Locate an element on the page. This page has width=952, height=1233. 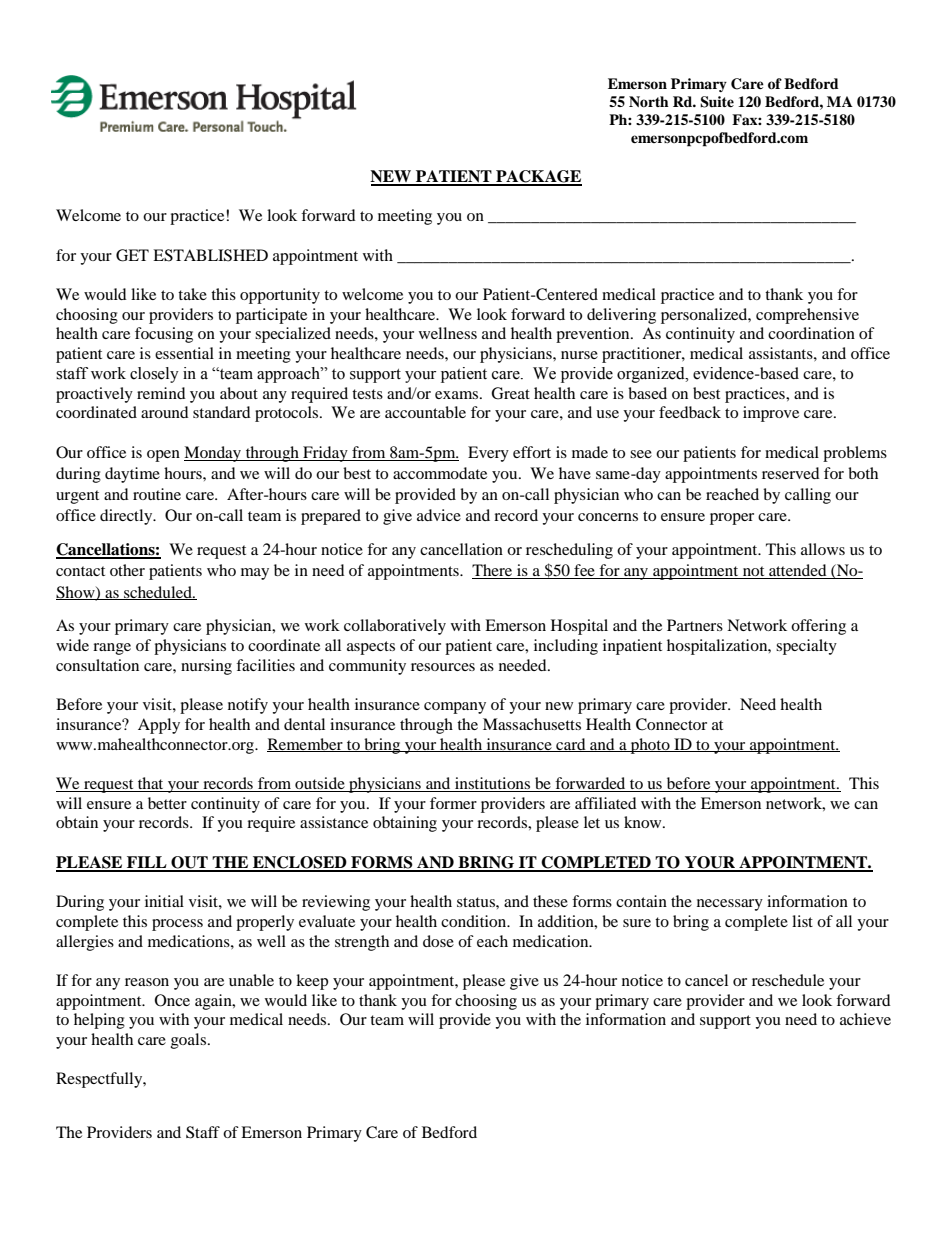
Suite is located at coordinates (717, 102).
